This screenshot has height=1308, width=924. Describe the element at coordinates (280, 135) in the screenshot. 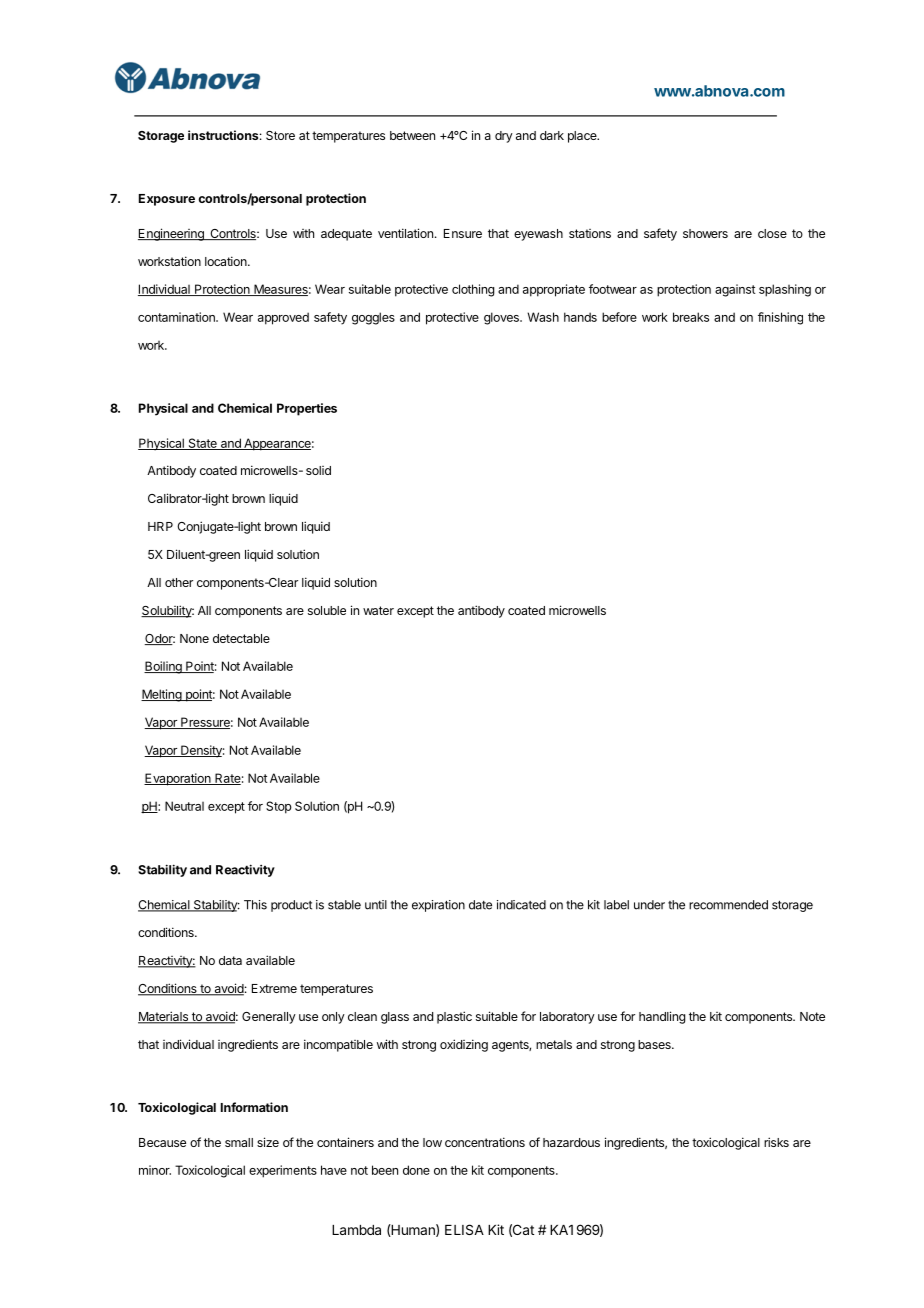

I see `Store` at that location.
